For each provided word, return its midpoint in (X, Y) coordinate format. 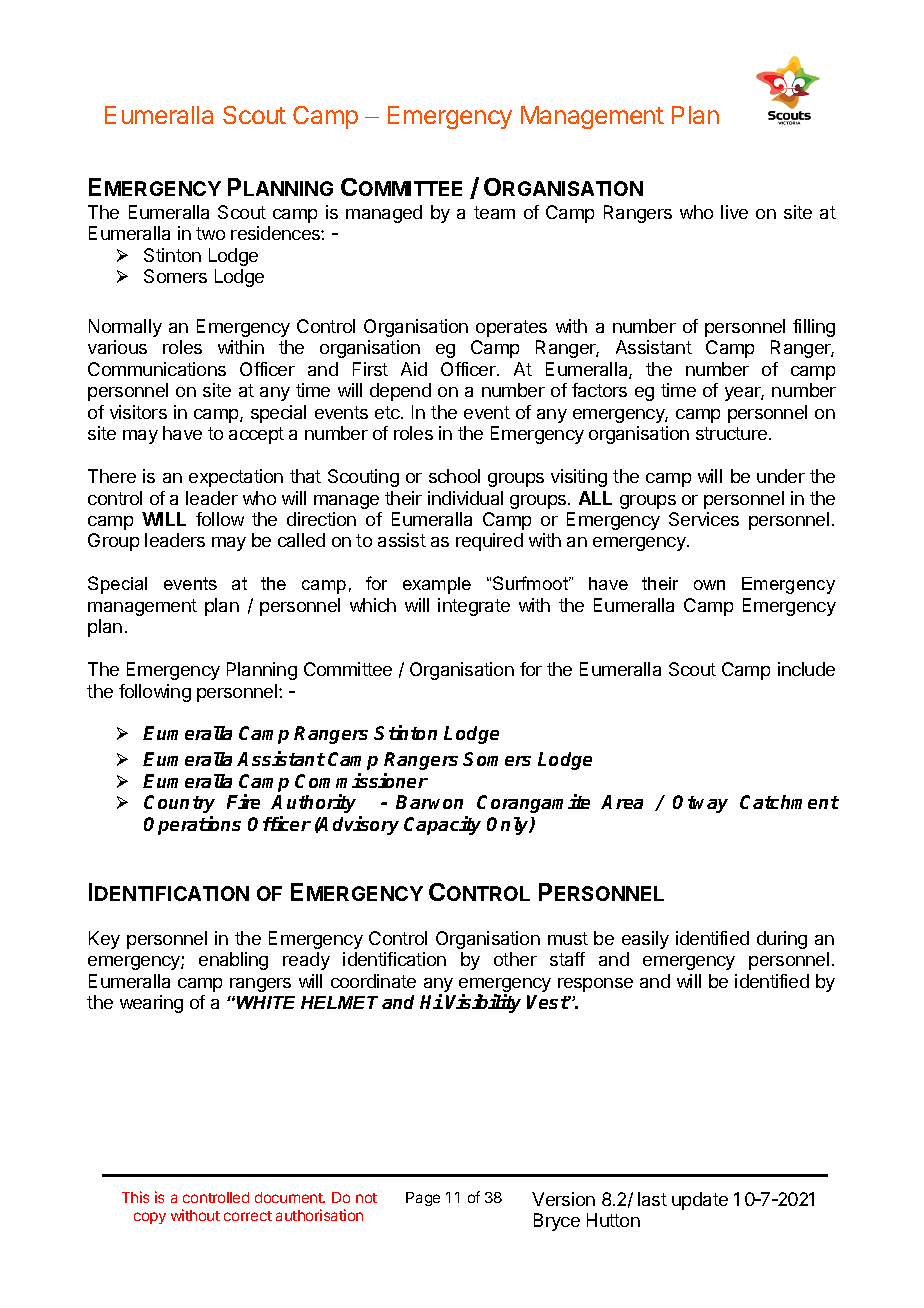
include (806, 669)
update (700, 1201)
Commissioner (361, 780)
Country (179, 804)
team (494, 212)
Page (423, 1199)
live (734, 212)
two (210, 233)
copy (150, 1218)
